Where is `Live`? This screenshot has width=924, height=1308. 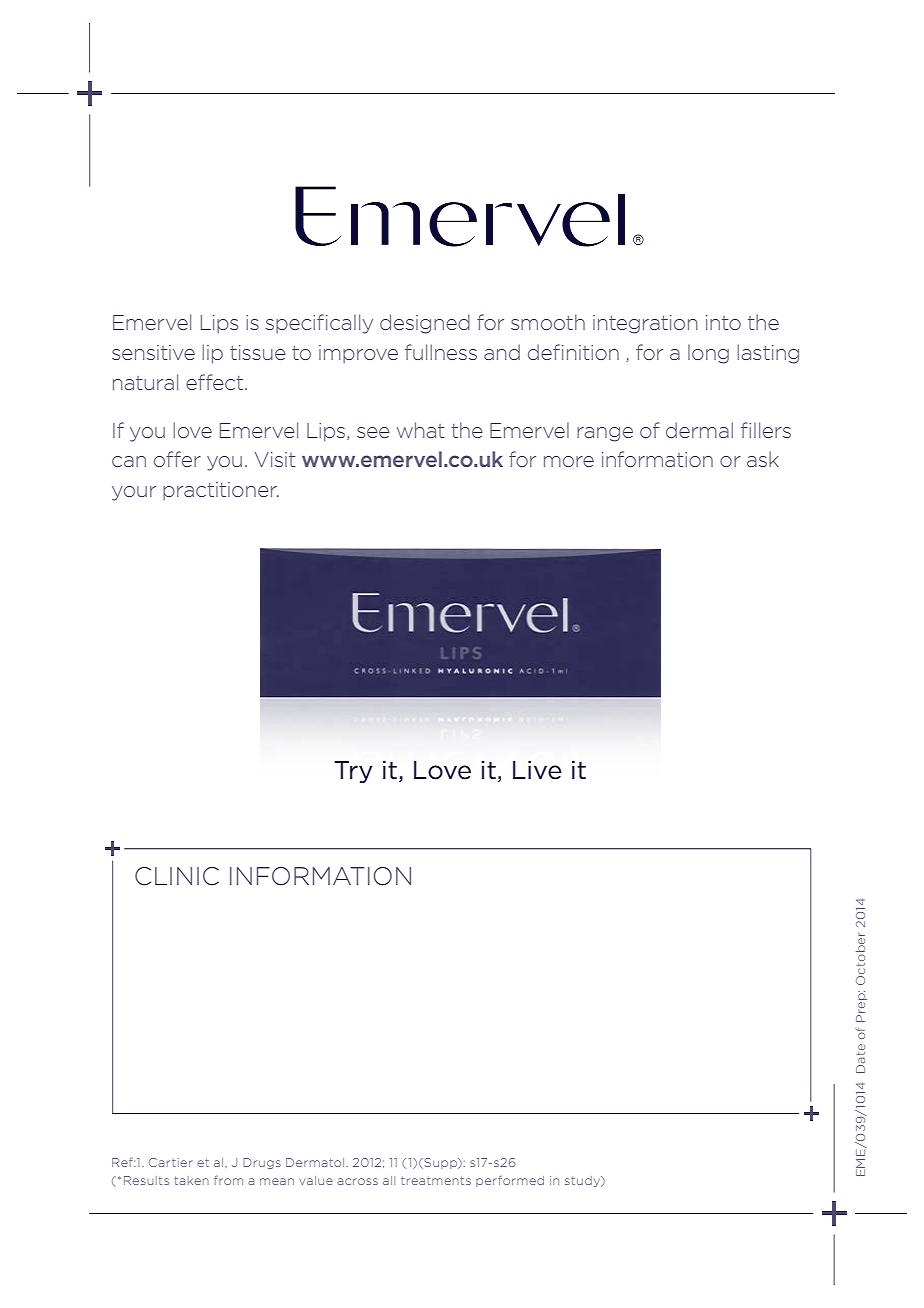 Live is located at coordinates (537, 770).
